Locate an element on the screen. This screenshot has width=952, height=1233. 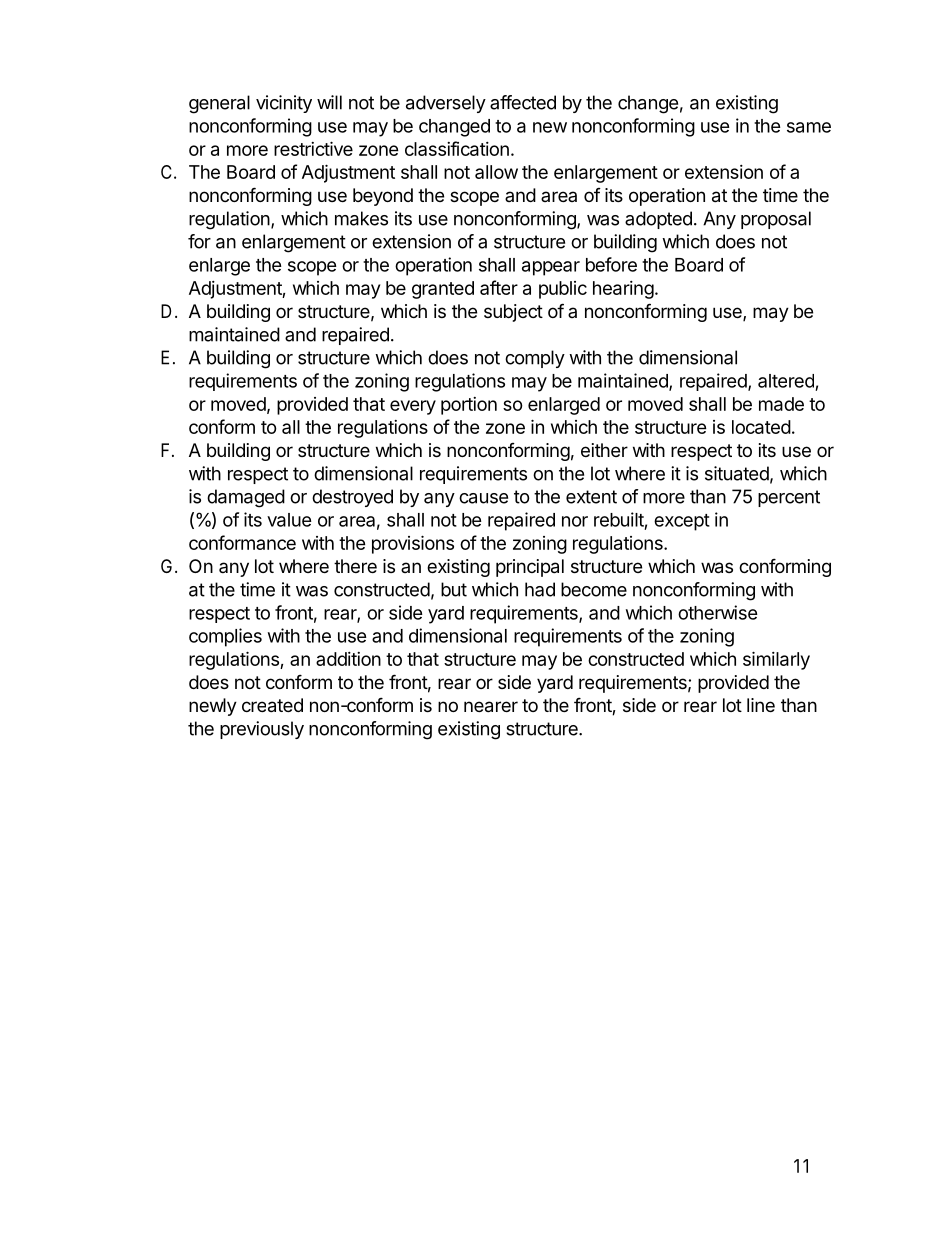
line is located at coordinates (761, 705).
